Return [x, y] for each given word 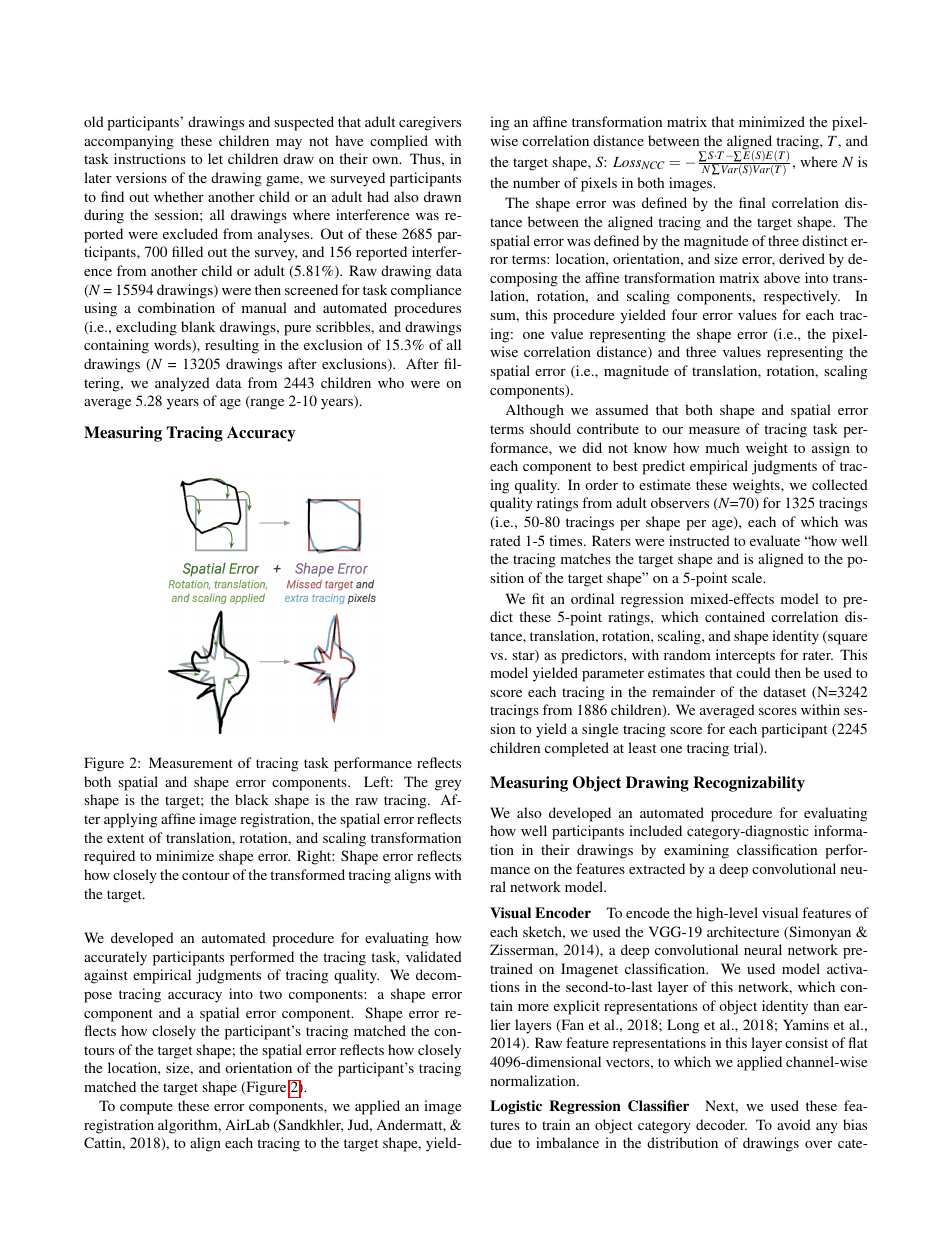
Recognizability [749, 784]
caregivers [430, 123]
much [722, 447]
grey [448, 785]
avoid [794, 1124]
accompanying [129, 142]
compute [146, 1108]
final [752, 202]
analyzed [182, 384]
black [252, 799]
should [550, 428]
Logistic [516, 1107]
